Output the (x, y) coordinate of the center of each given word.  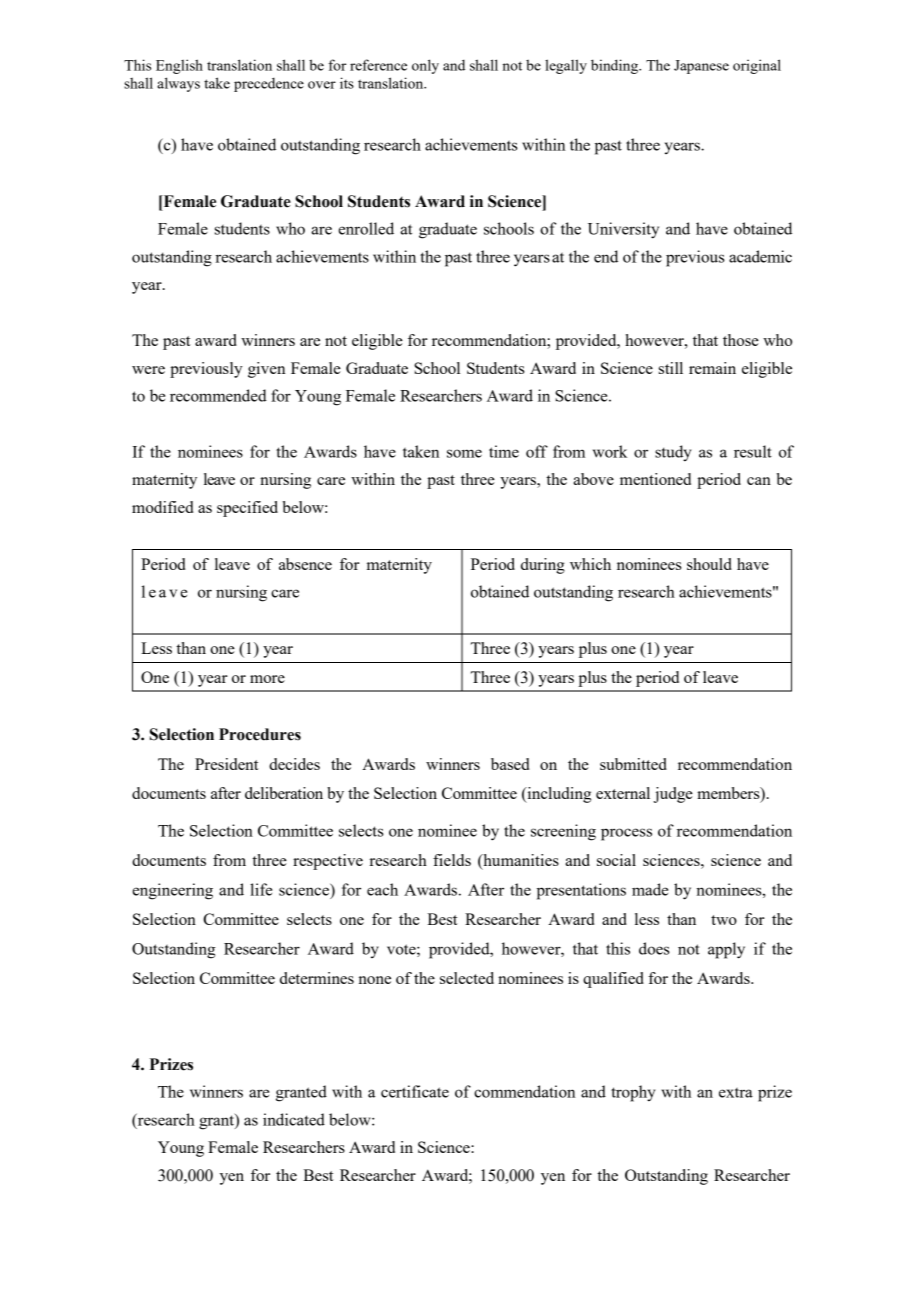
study (673, 453)
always (178, 84)
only (425, 66)
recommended (218, 395)
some (464, 453)
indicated (294, 1119)
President (227, 764)
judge (673, 795)
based (510, 764)
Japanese (701, 67)
